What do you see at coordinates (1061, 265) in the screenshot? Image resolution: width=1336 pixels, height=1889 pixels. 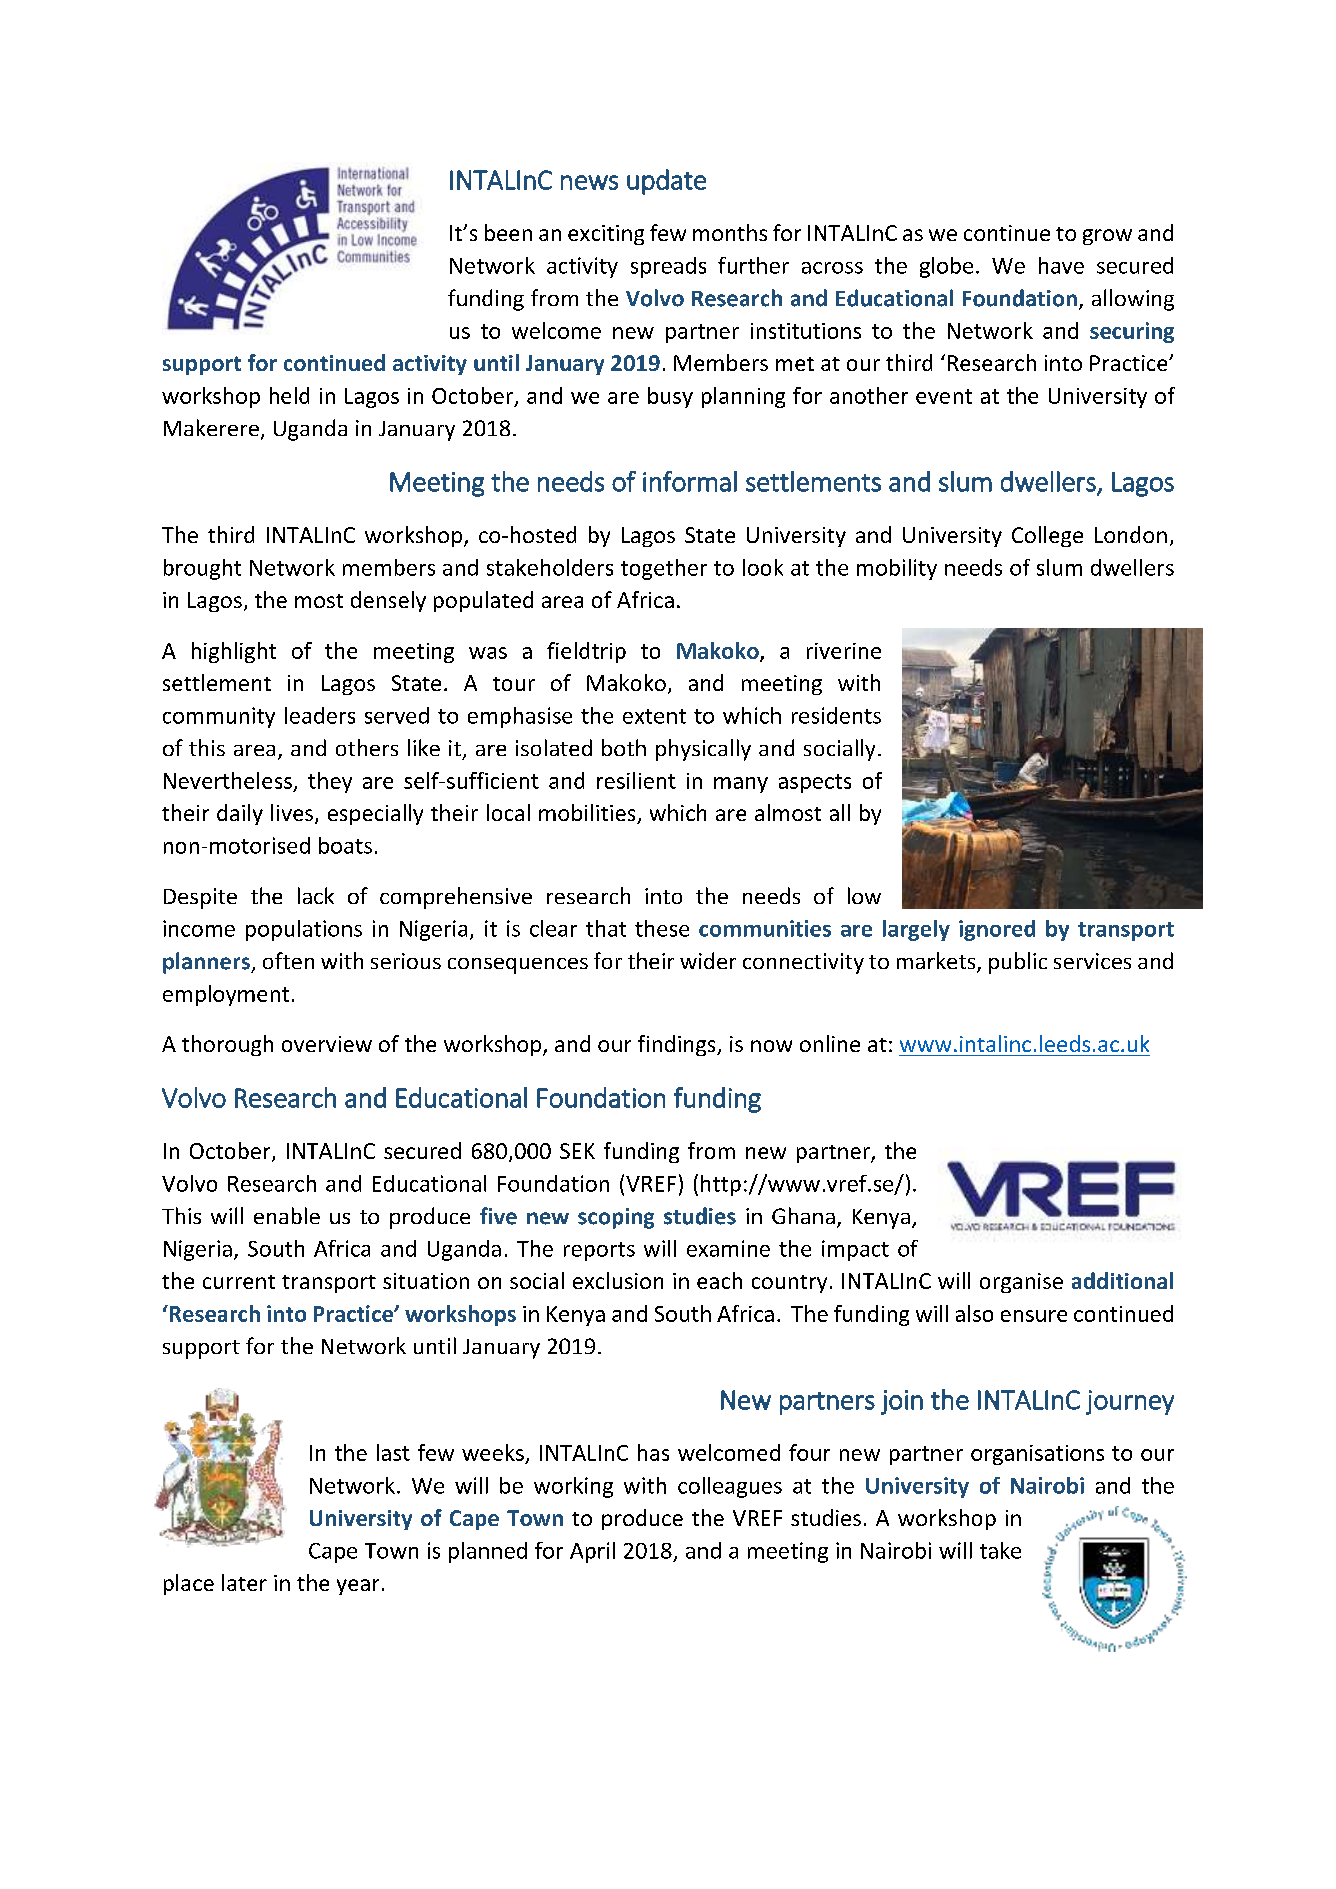 I see `have` at bounding box center [1061, 265].
